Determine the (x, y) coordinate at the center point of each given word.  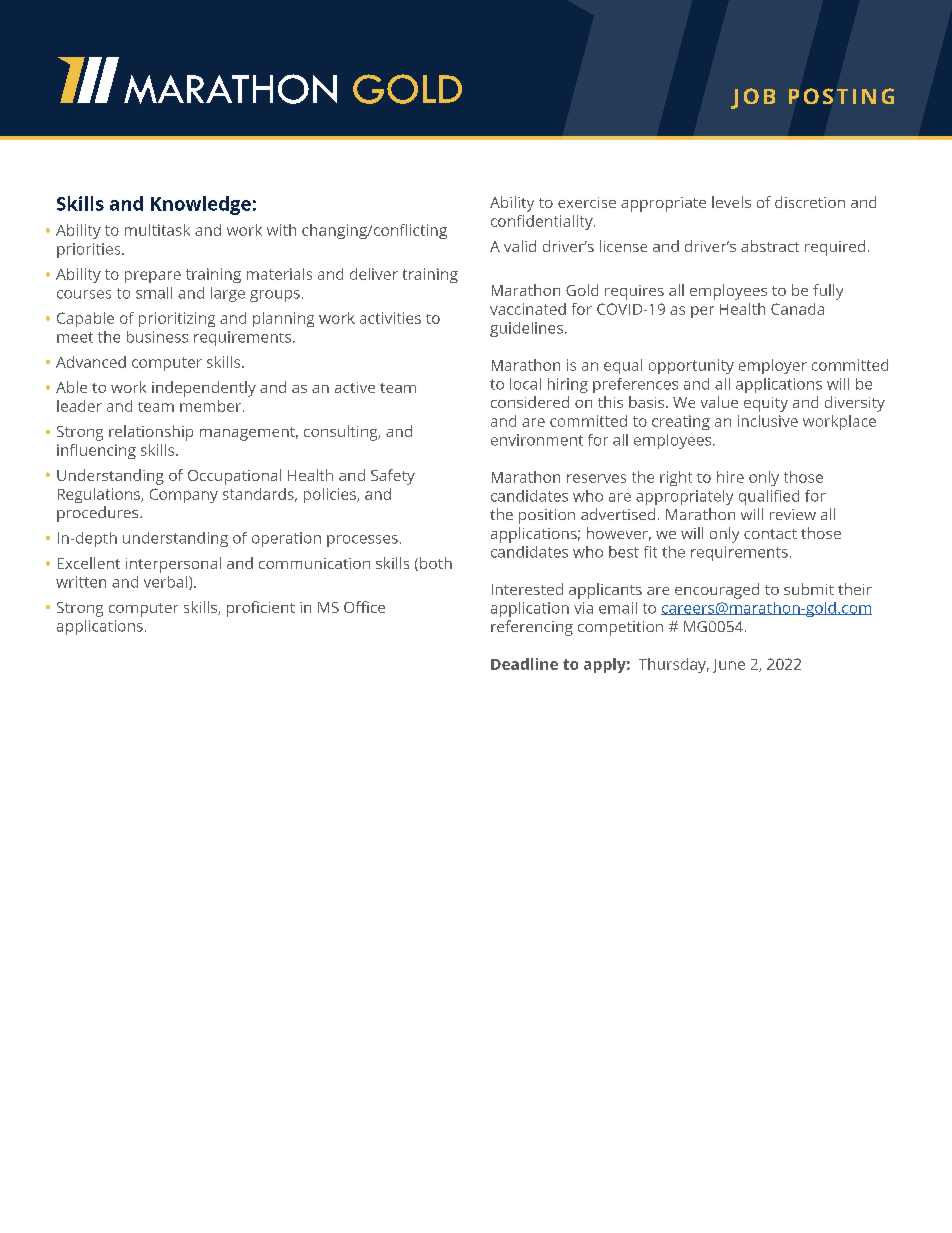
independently (204, 389)
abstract (770, 246)
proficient (261, 609)
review (793, 514)
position (547, 516)
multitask (157, 230)
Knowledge (201, 205)
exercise (587, 202)
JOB (753, 98)
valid (520, 246)
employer (773, 366)
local (525, 384)
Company (184, 495)
